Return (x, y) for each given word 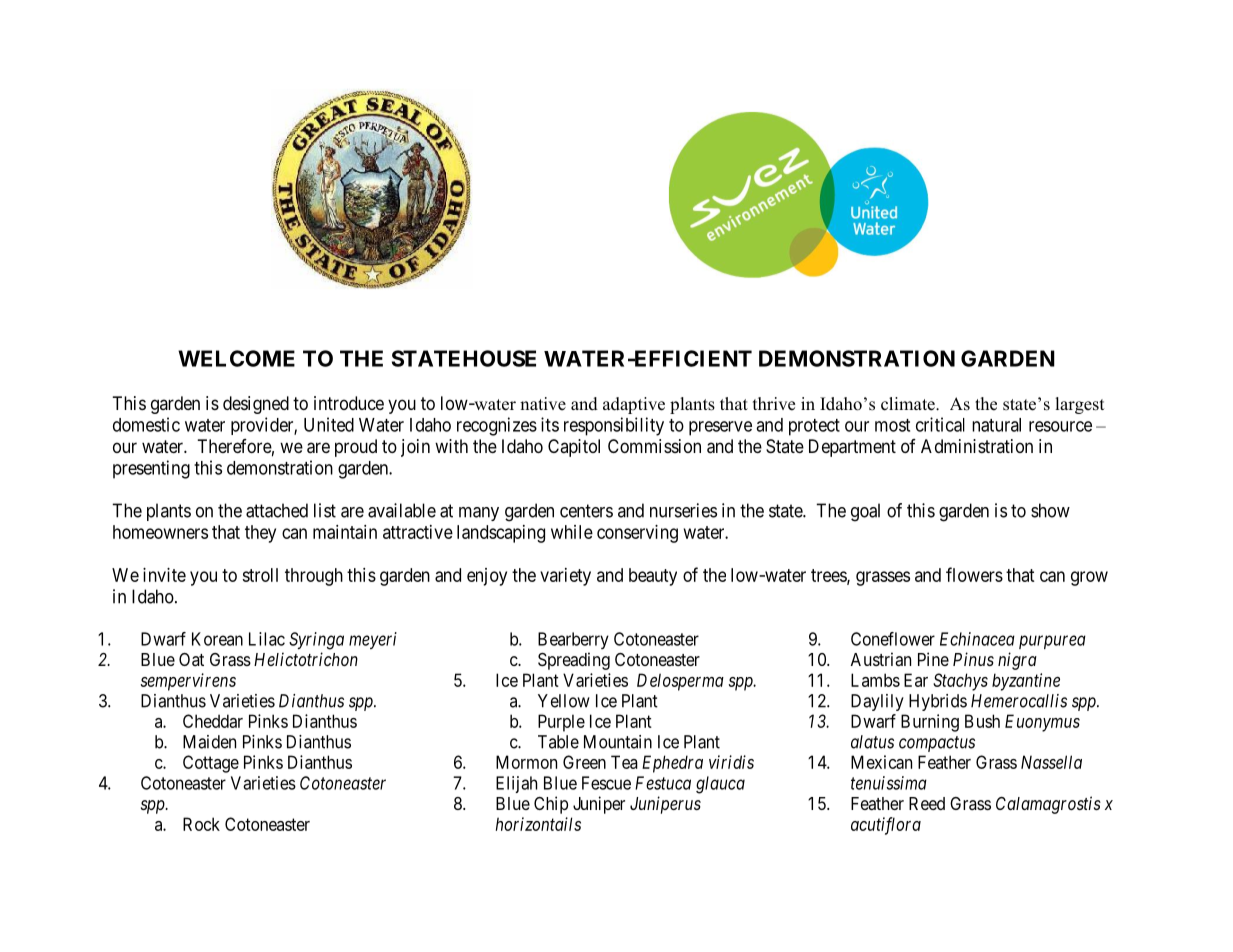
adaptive (634, 405)
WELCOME (236, 358)
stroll (260, 575)
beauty (653, 577)
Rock (201, 824)
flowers (974, 574)
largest (1080, 405)
